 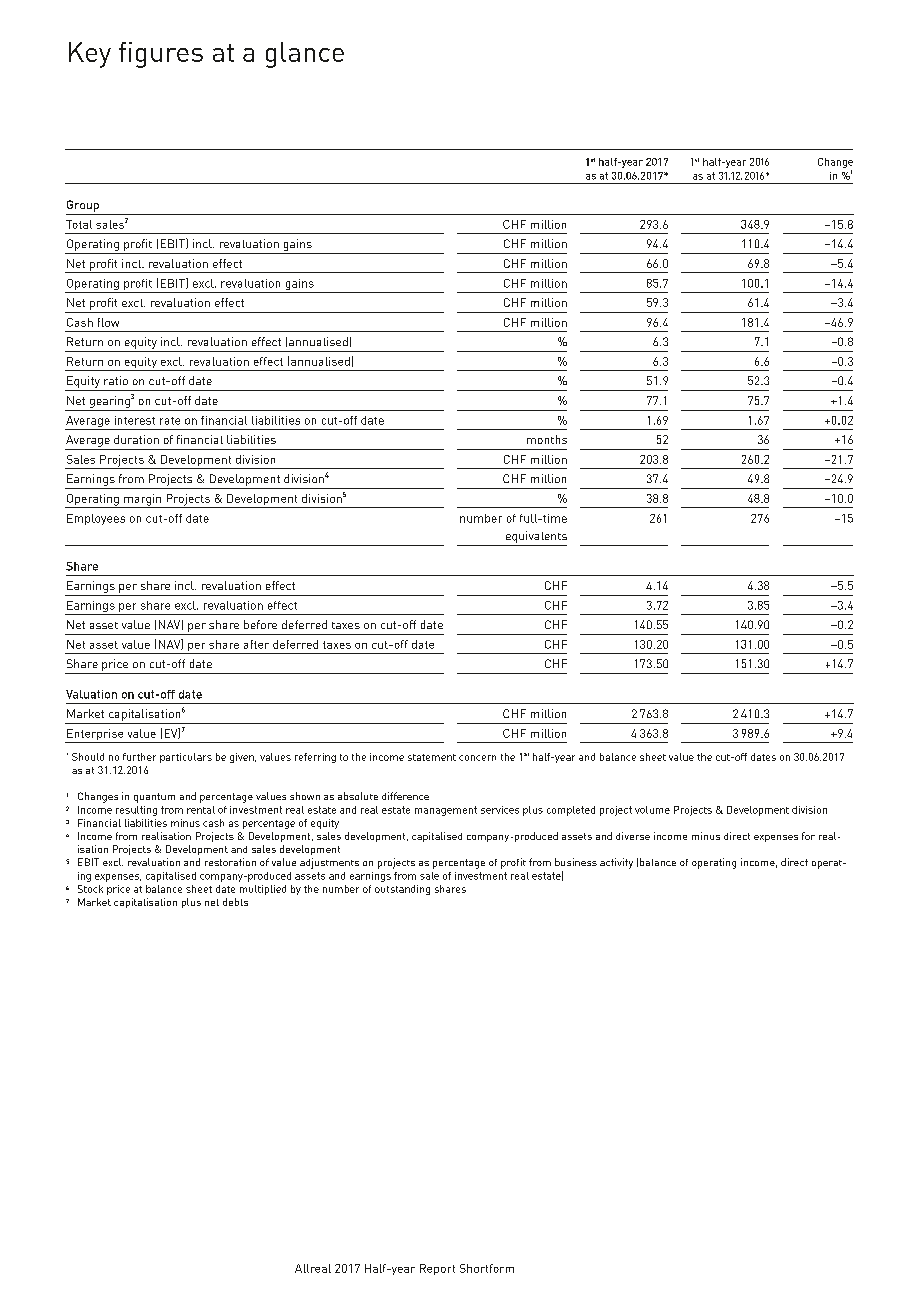 What do you see at coordinates (547, 439) in the image?
I see `months` at bounding box center [547, 439].
